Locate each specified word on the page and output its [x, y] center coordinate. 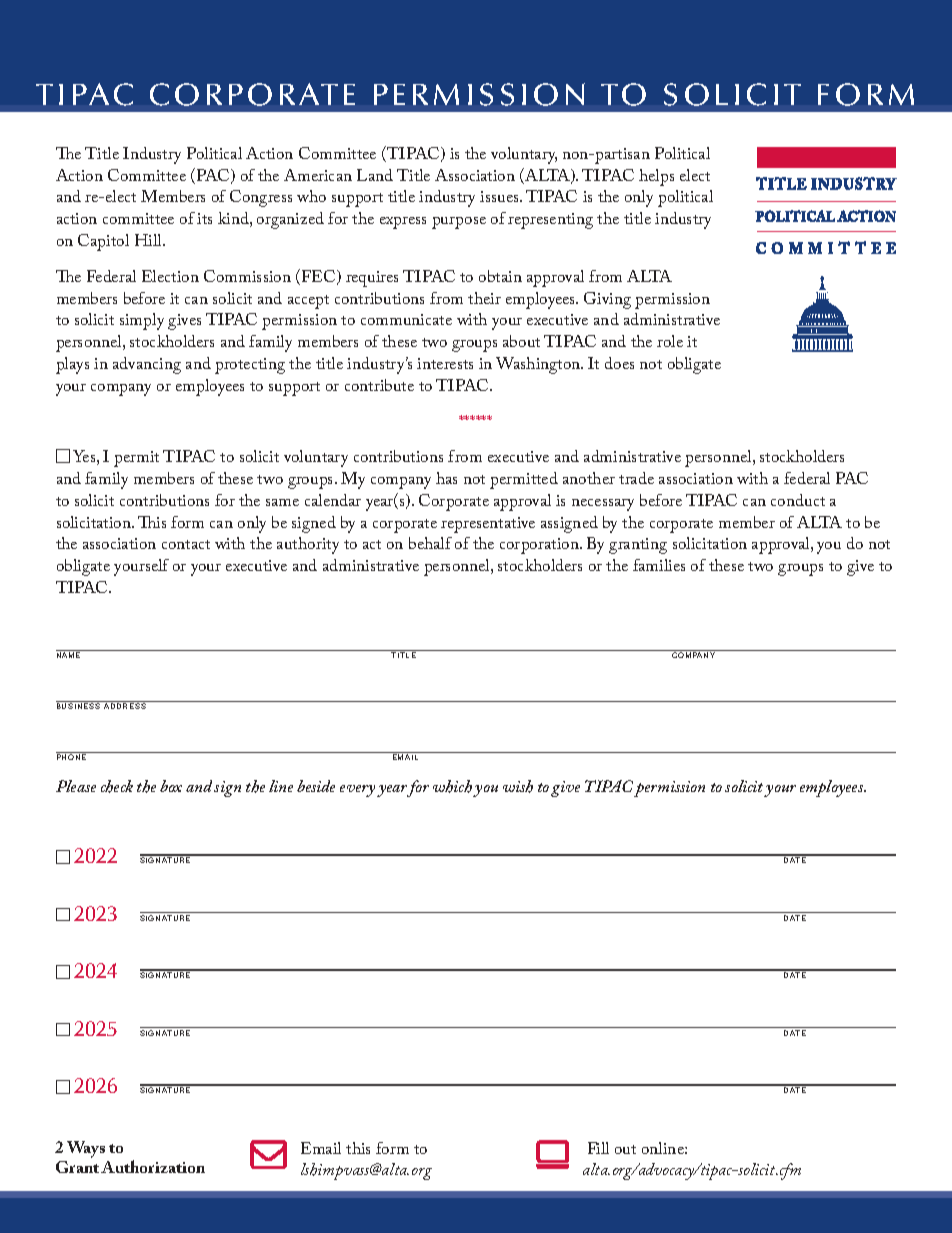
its [204, 218]
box [171, 786]
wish [518, 786]
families [659, 565]
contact [186, 544]
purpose [459, 223]
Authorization [153, 1166]
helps [656, 177]
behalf [430, 543]
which [452, 786]
